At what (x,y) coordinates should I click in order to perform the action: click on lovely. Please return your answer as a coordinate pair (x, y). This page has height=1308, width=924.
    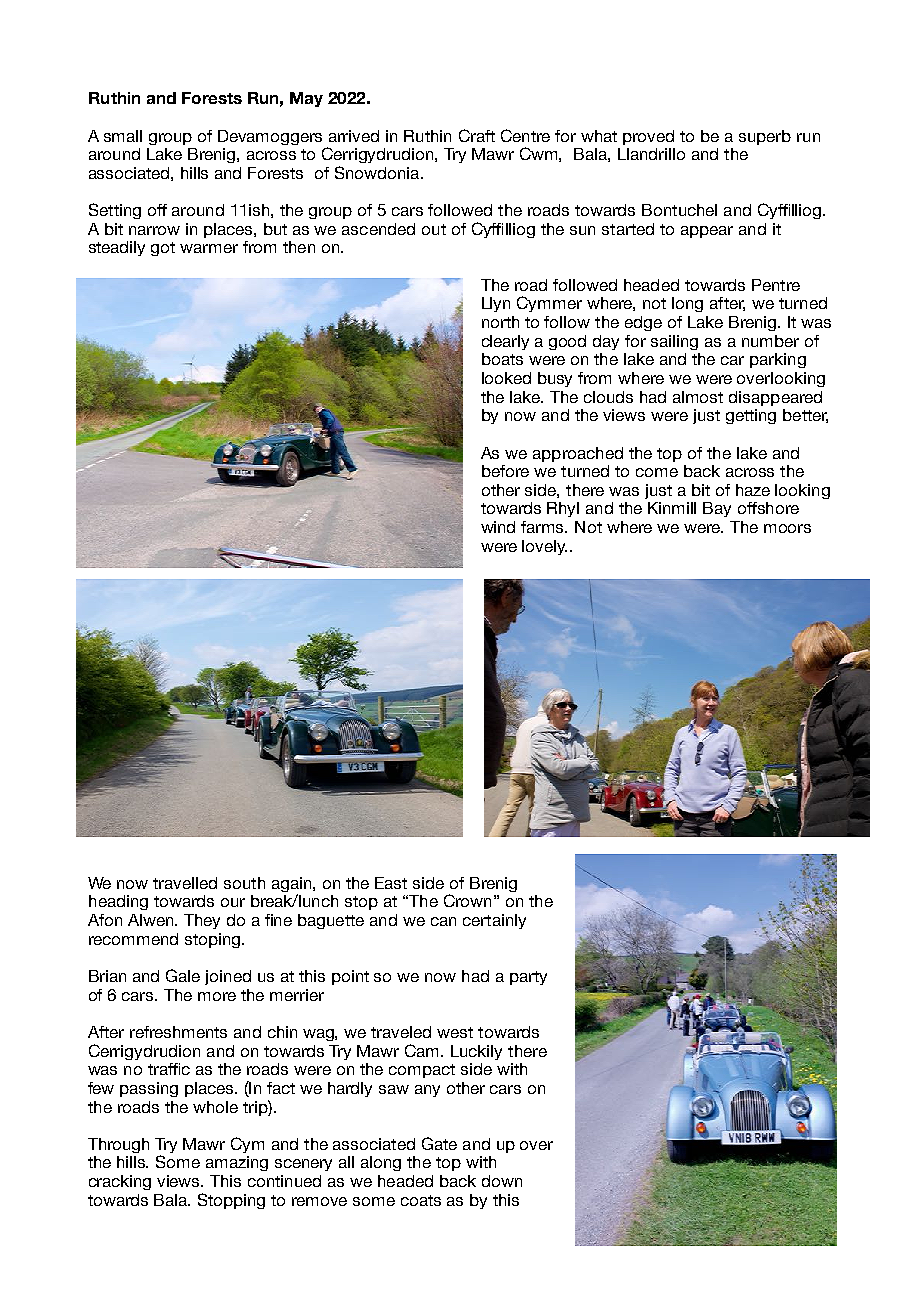
    Looking at the image, I should click on (544, 547).
